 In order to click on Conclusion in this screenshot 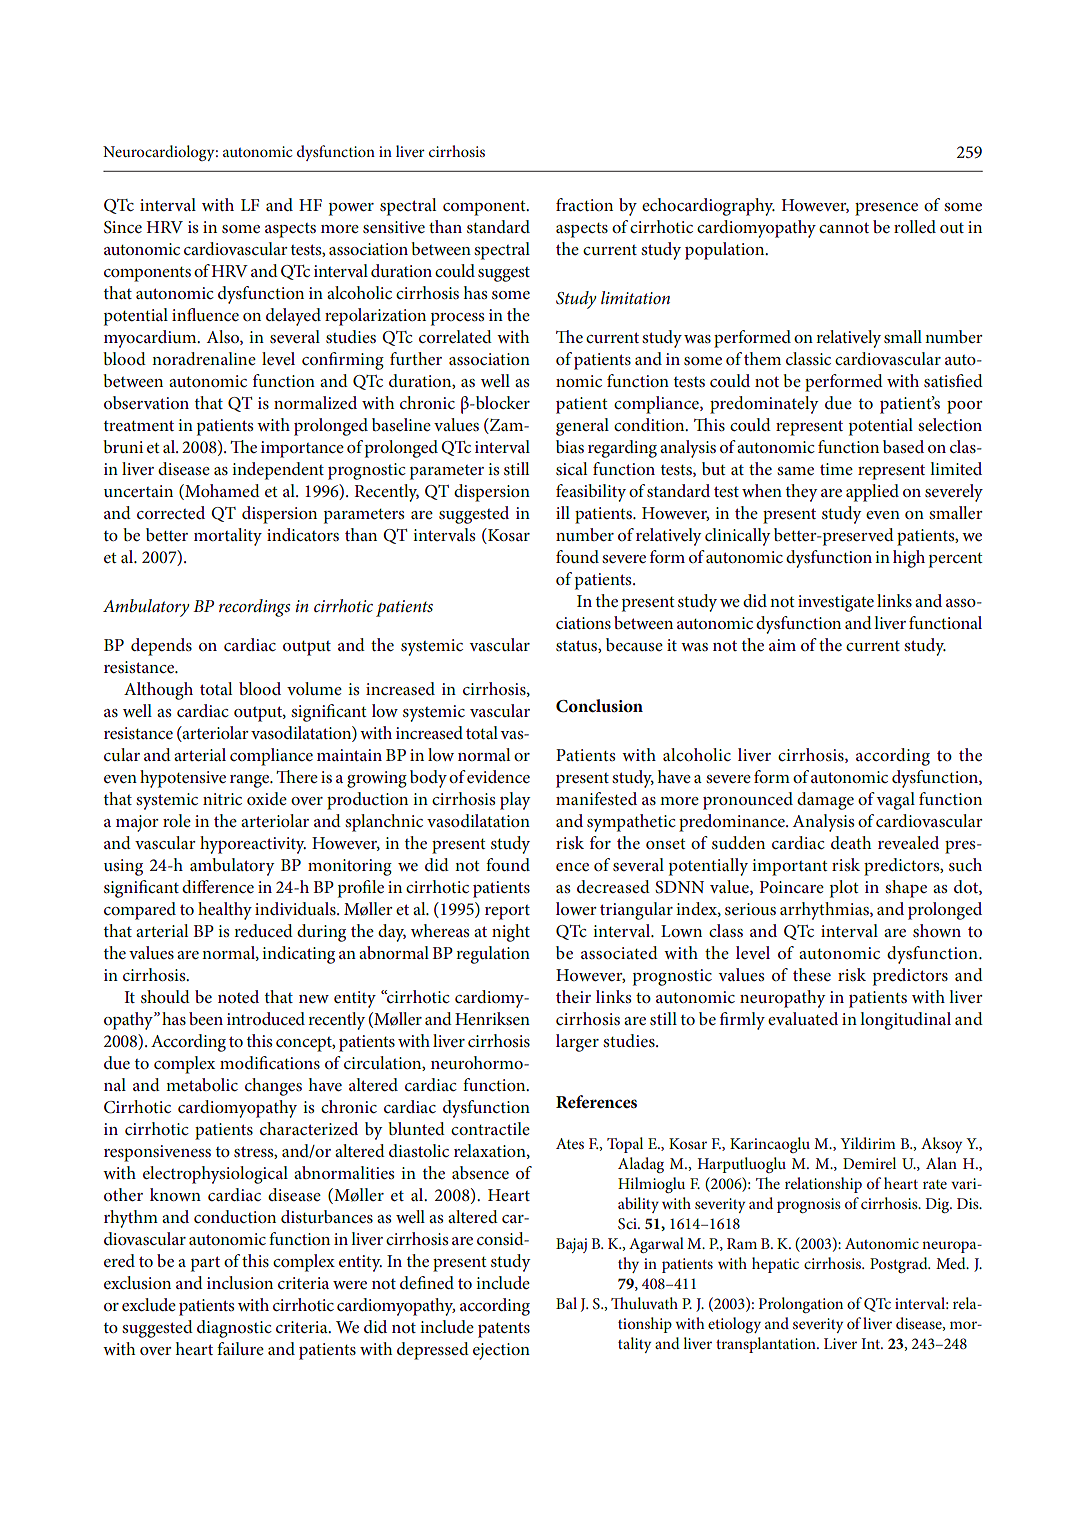, I will do `click(599, 706)`.
